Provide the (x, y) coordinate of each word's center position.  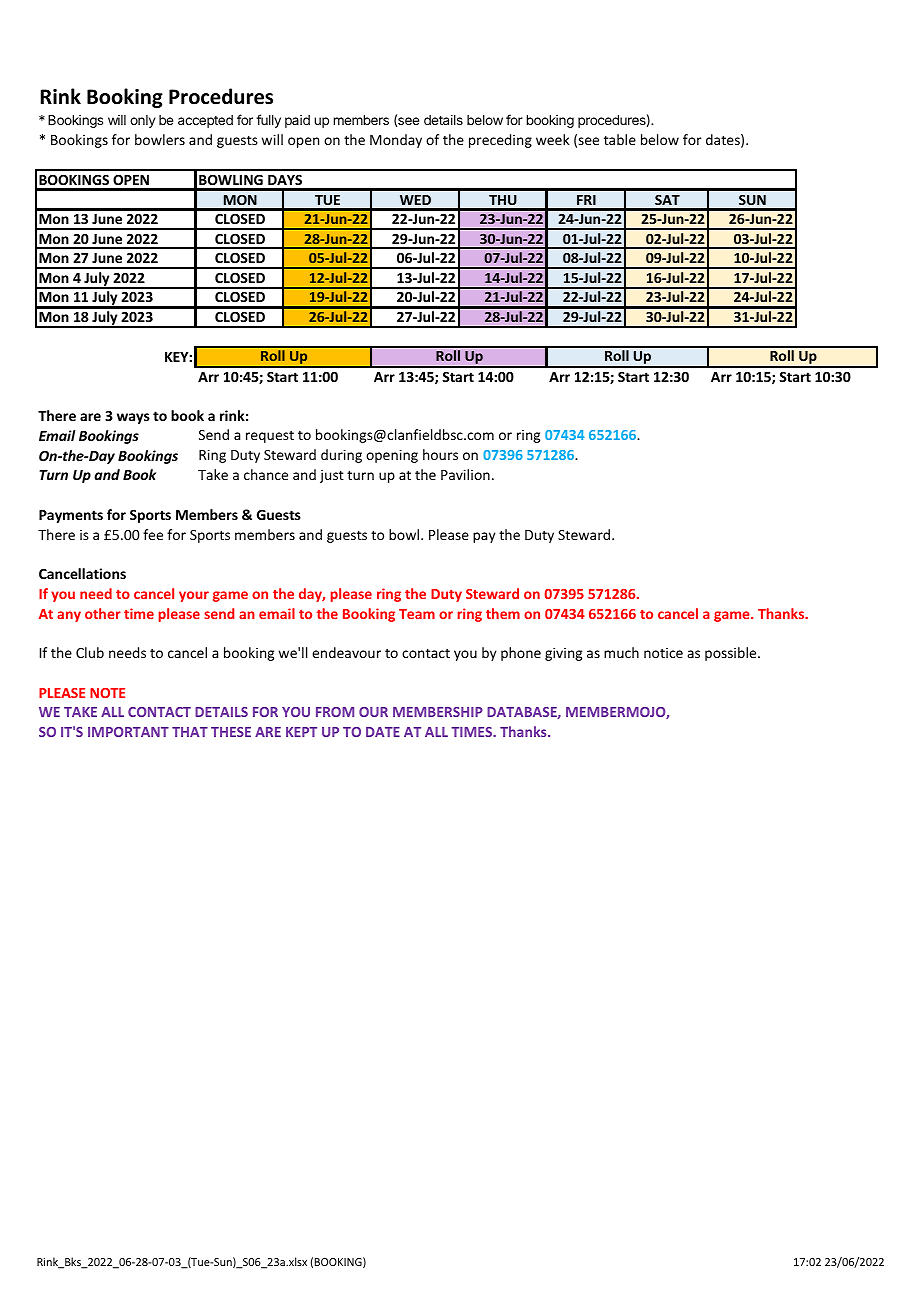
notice (663, 653)
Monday (396, 141)
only (142, 121)
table (620, 139)
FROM (335, 712)
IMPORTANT (128, 732)
